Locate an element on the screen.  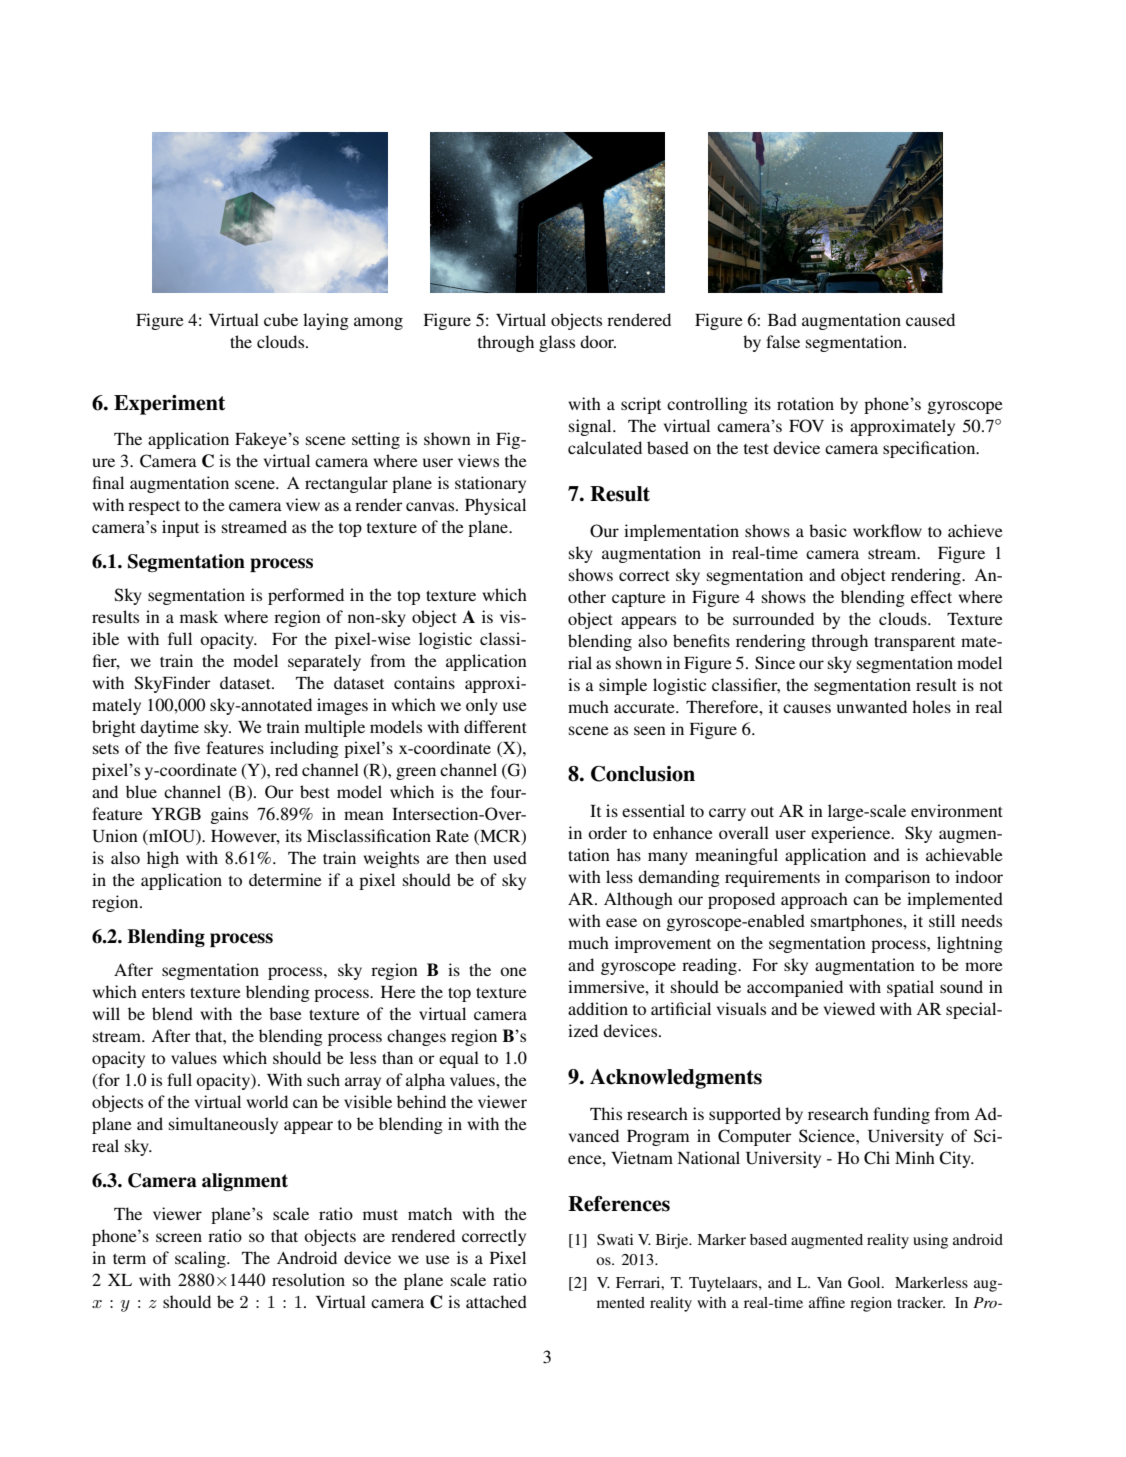
false is located at coordinates (783, 341).
